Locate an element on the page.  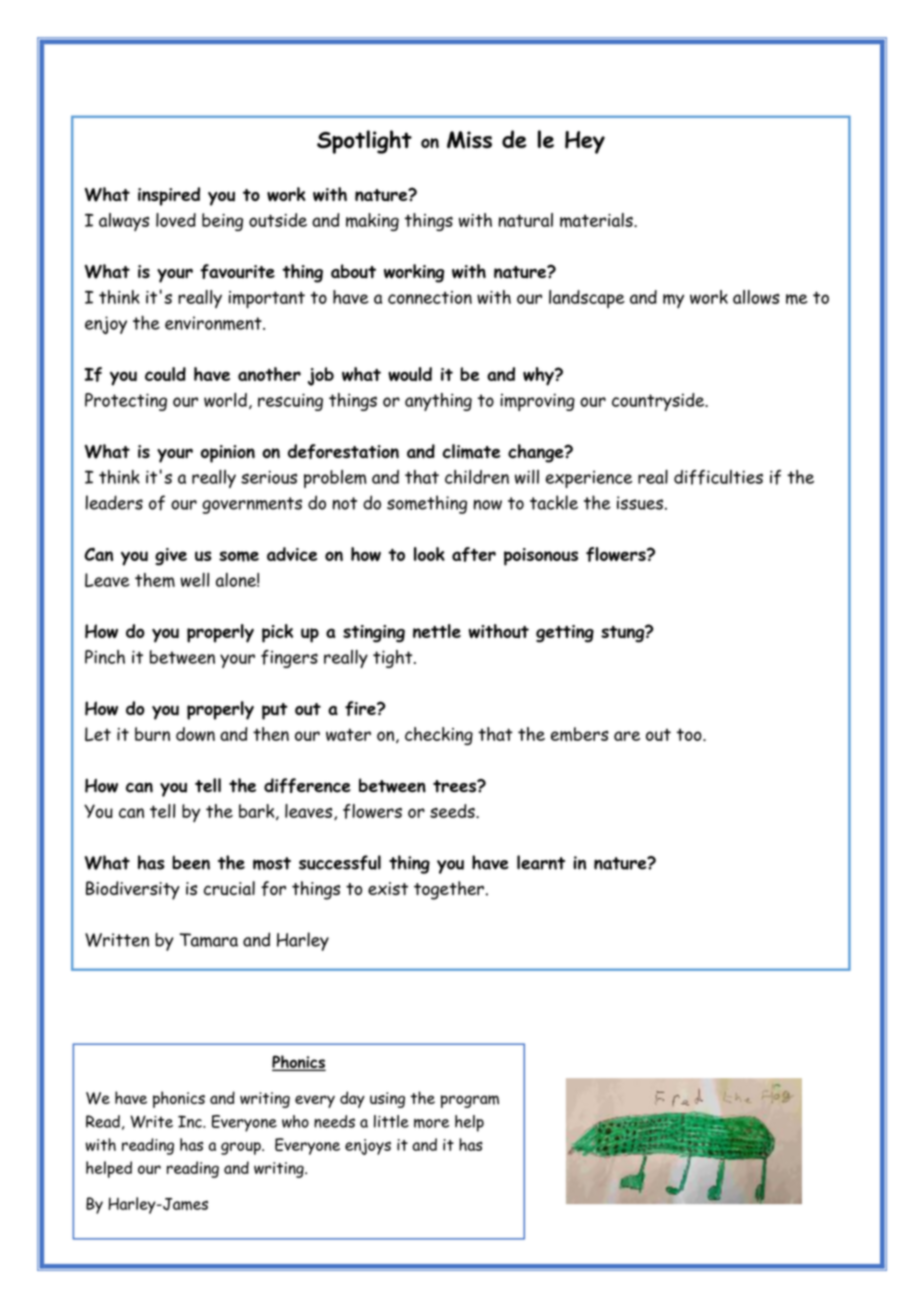
together is located at coordinates (449, 890).
